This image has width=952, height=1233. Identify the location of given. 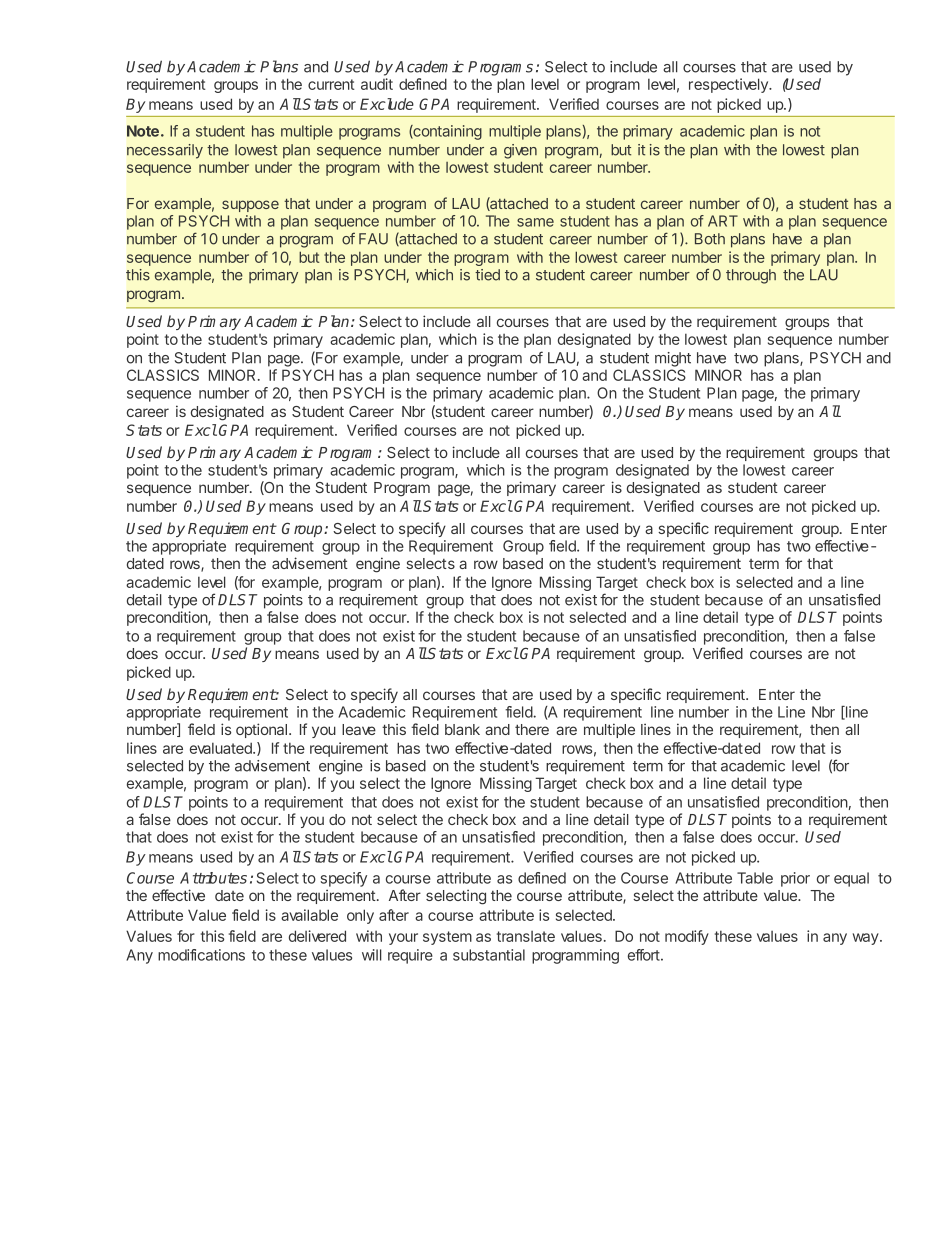
(520, 151).
